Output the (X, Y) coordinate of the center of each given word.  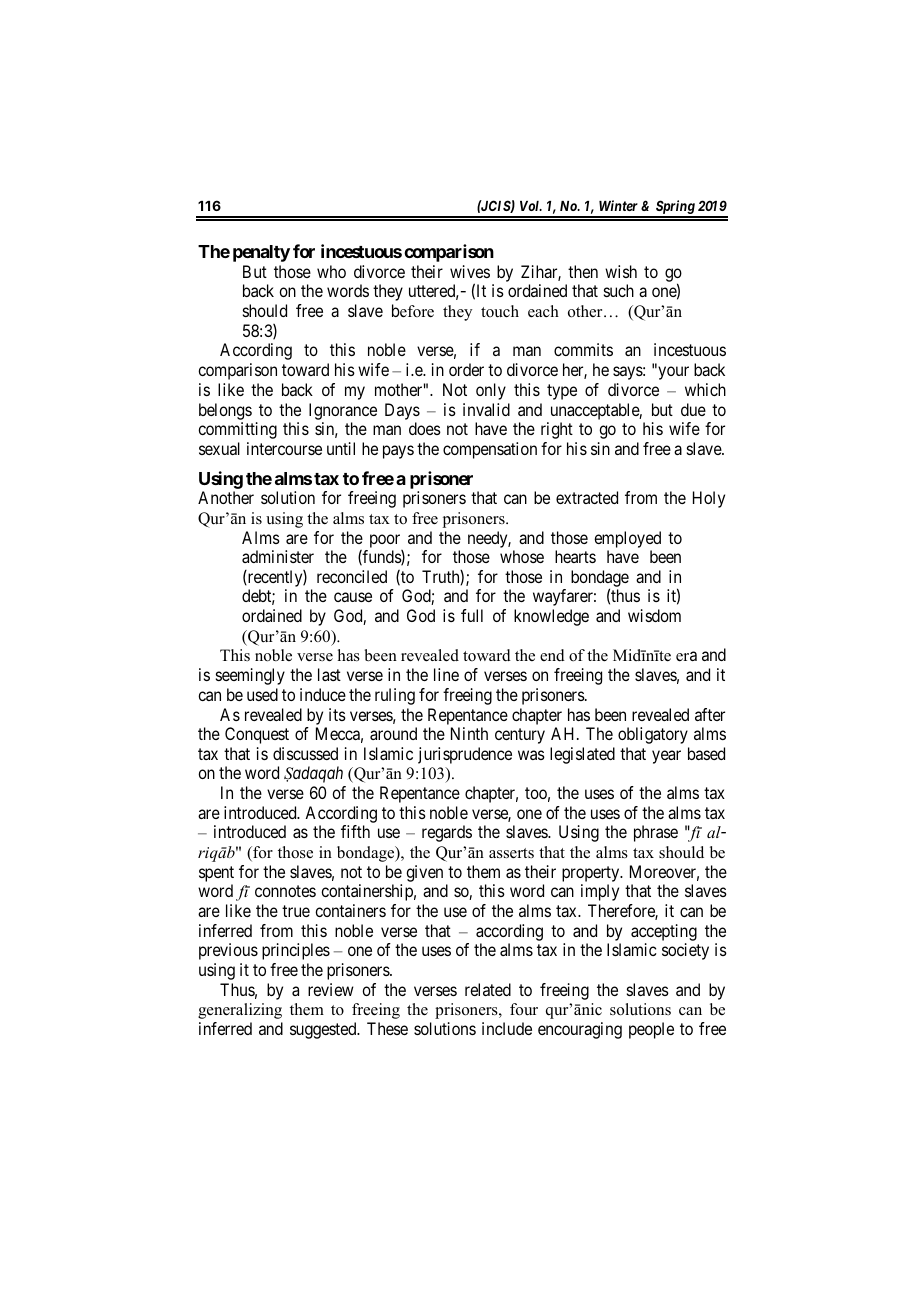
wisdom (654, 615)
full (472, 615)
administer (278, 556)
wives (470, 271)
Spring (674, 208)
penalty (261, 253)
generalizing (240, 1011)
